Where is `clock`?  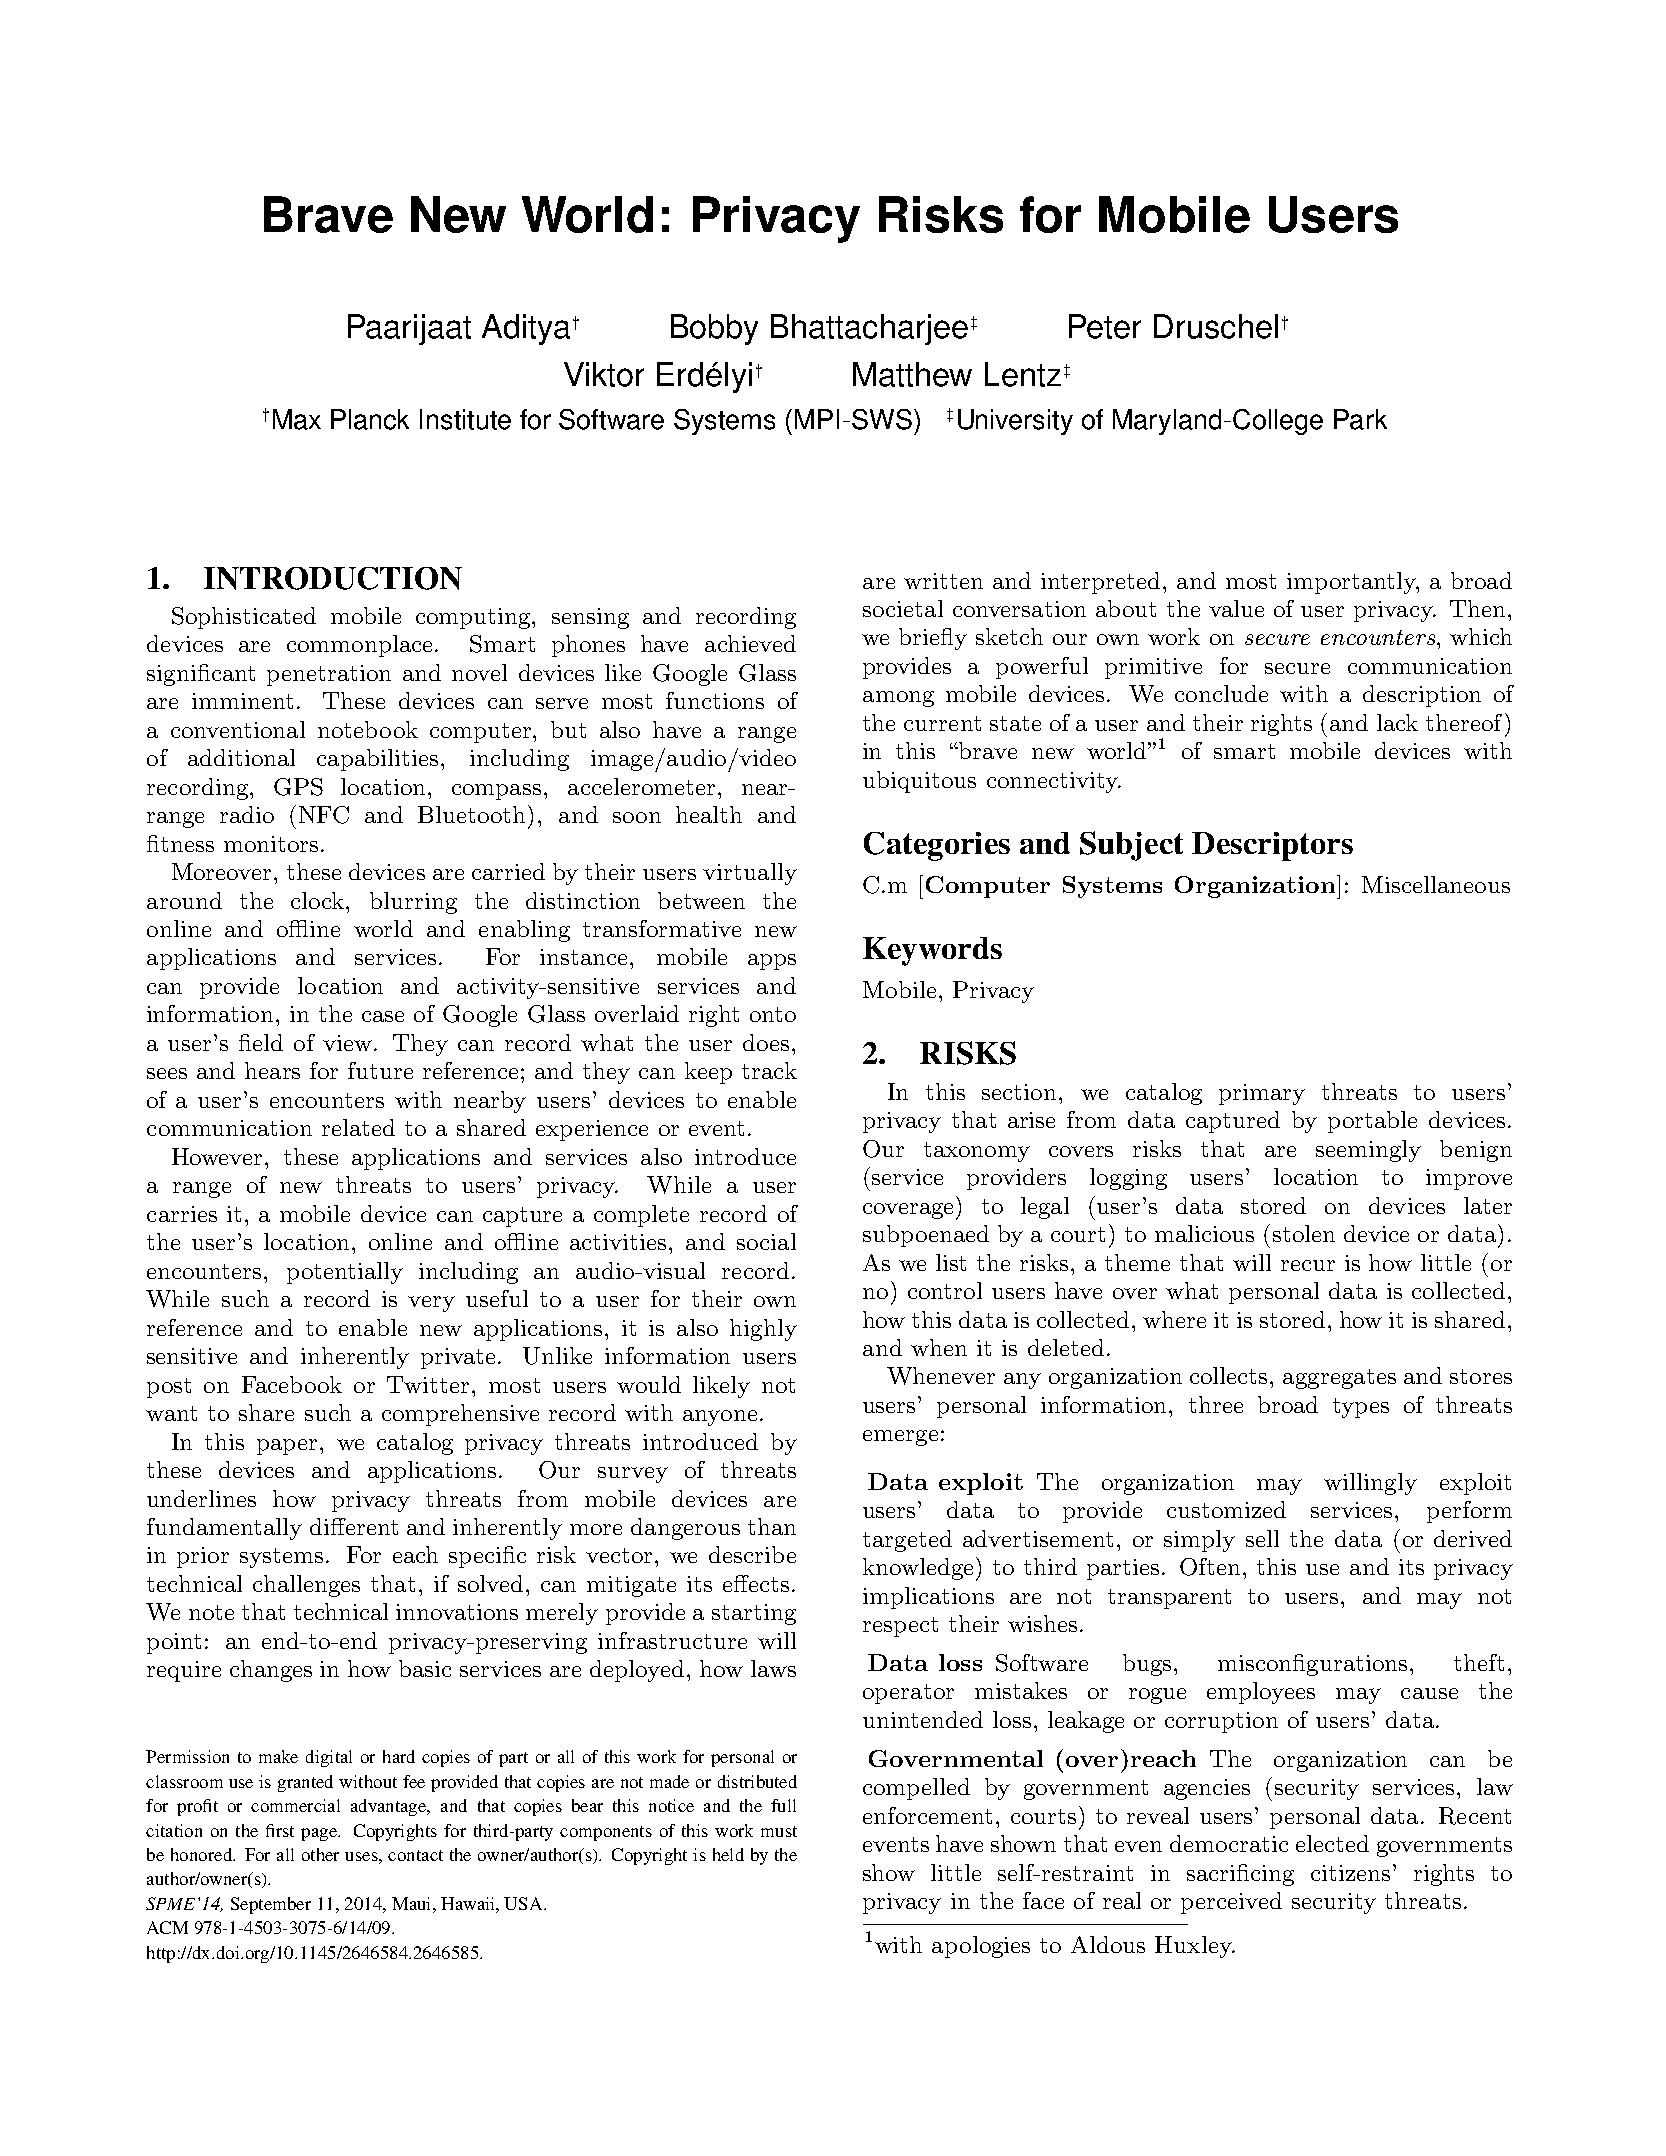
clock is located at coordinates (319, 900).
